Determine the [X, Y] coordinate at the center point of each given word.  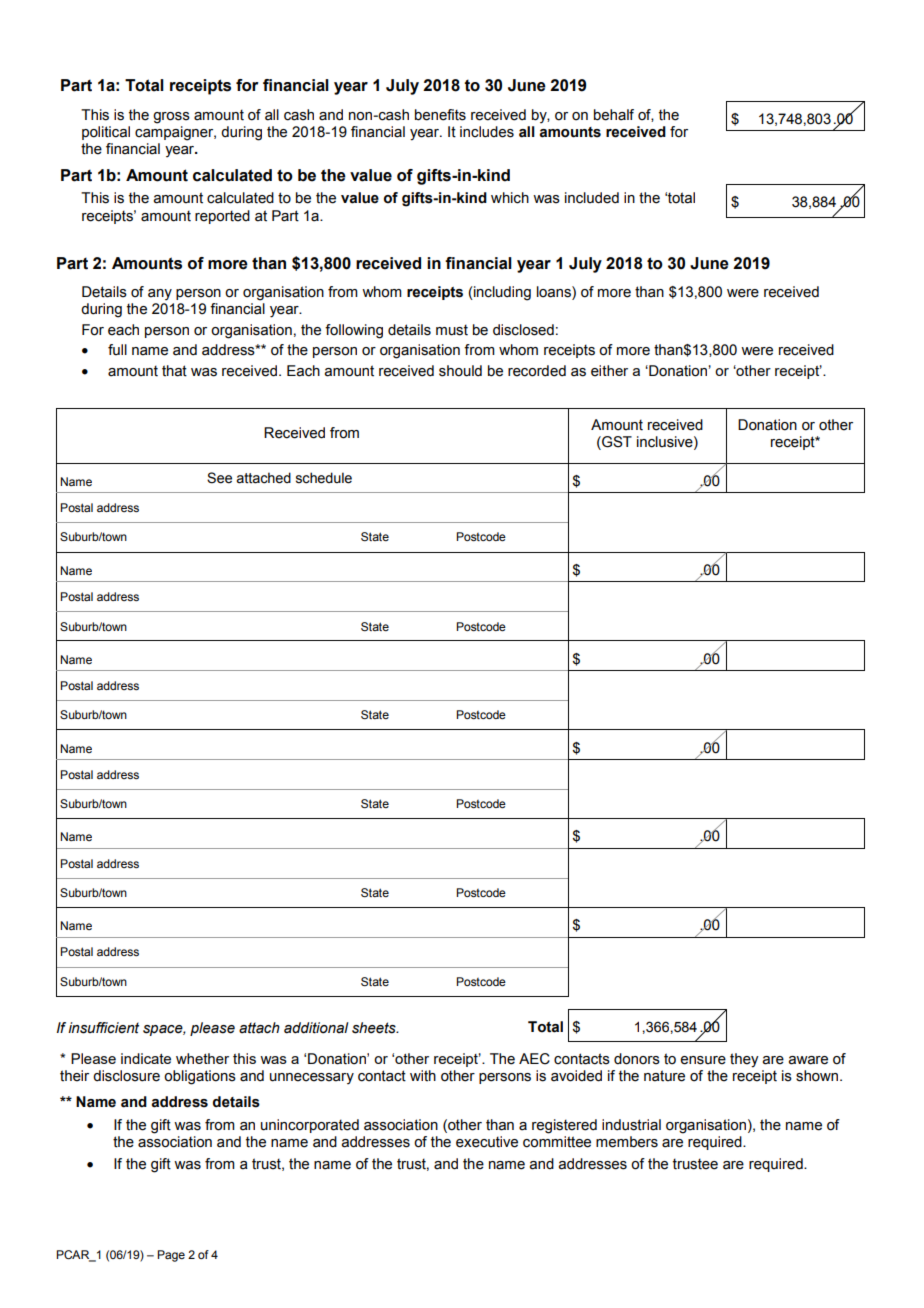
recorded [537, 371]
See [219, 478]
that [174, 371]
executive [487, 1142]
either [609, 371]
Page [171, 1256]
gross [171, 118]
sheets [375, 1028]
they [744, 1060]
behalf [614, 115]
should [460, 371]
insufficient [103, 1028]
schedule [324, 478]
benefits [440, 115]
